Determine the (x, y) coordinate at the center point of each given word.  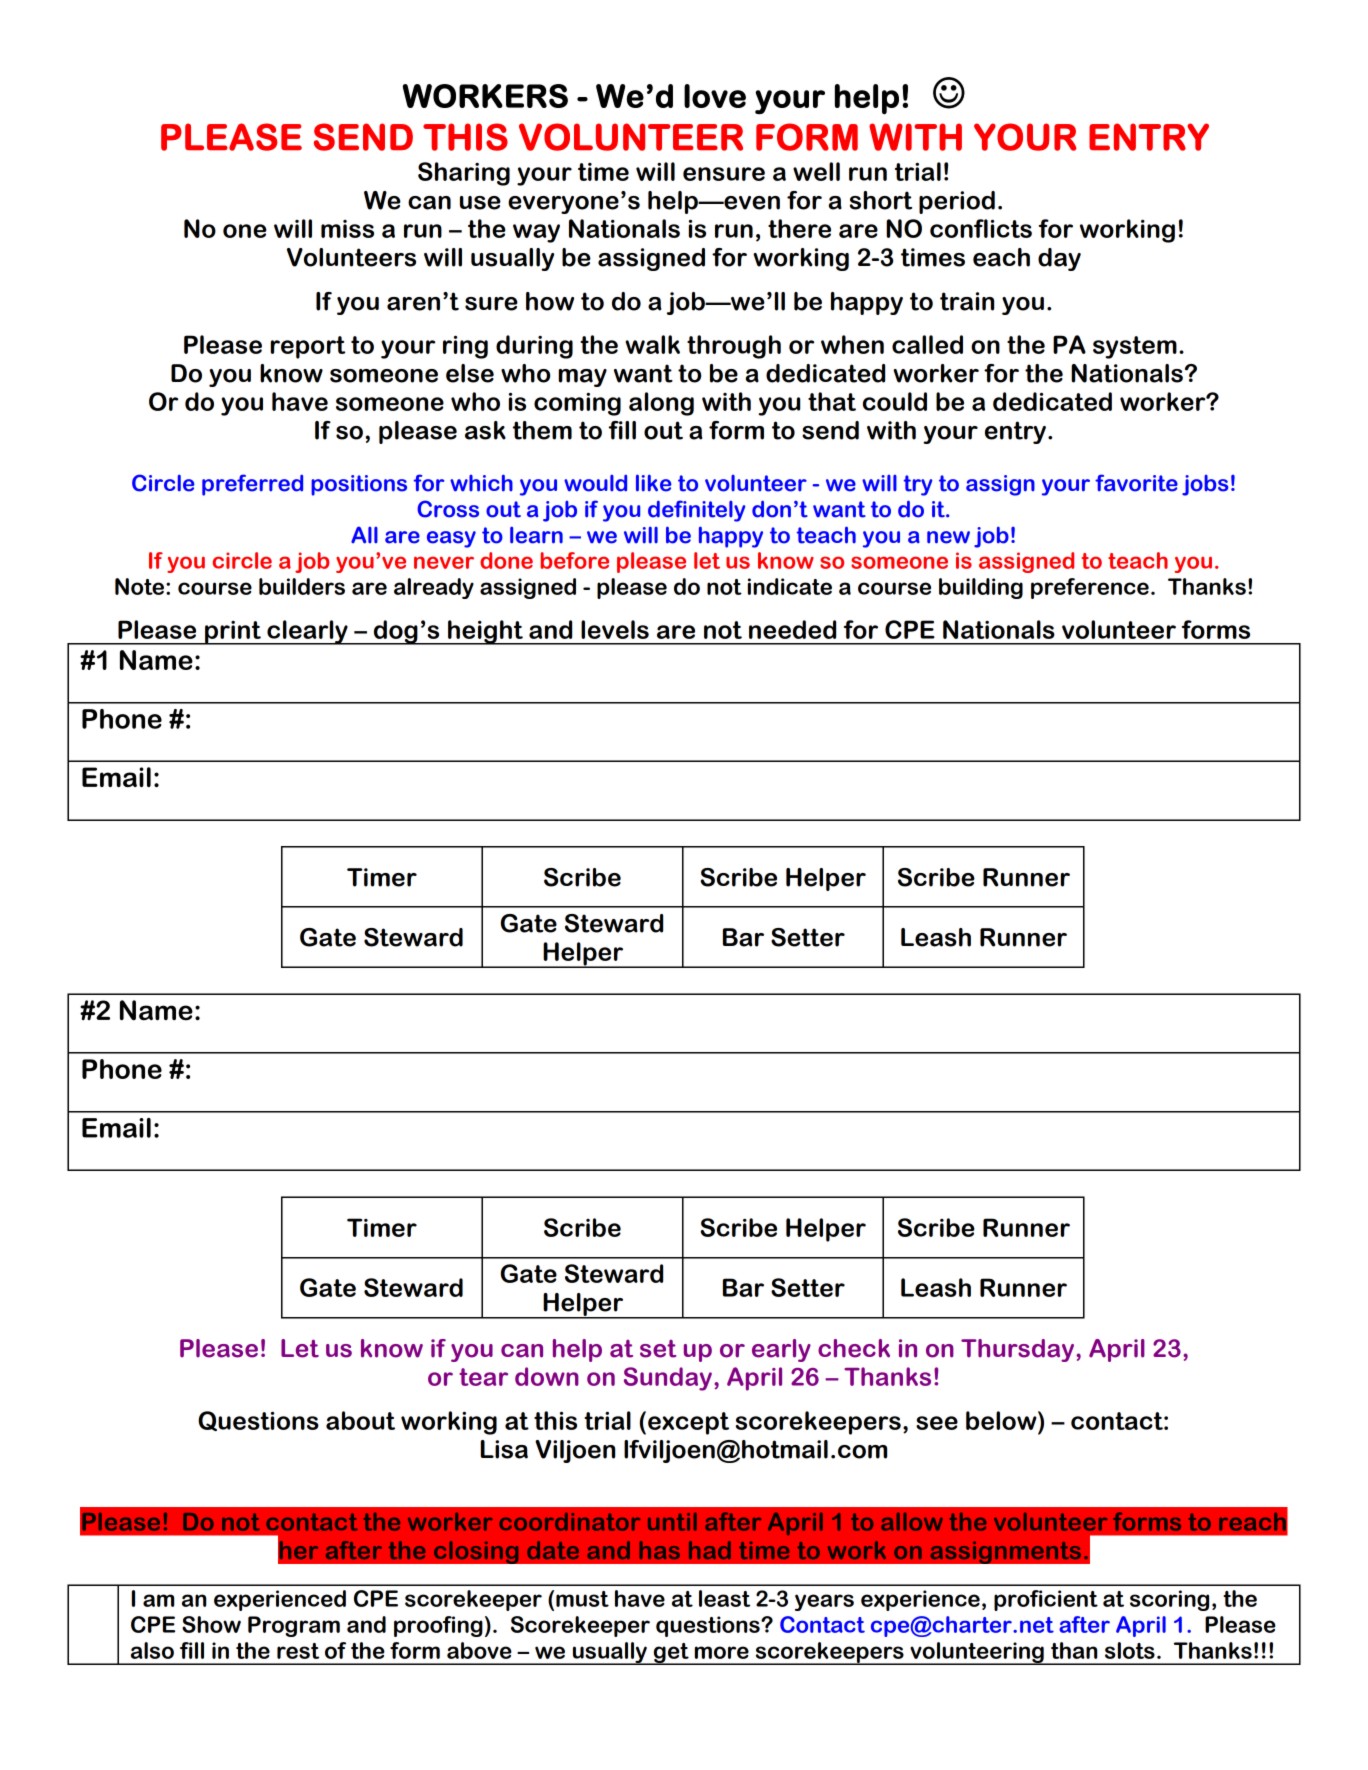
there (799, 228)
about (360, 1420)
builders (302, 586)
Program (294, 1626)
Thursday (1019, 1350)
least (724, 1598)
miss (347, 229)
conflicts (981, 228)
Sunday (668, 1379)
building (981, 588)
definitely (697, 511)
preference (1090, 588)
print (233, 633)
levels (615, 629)
